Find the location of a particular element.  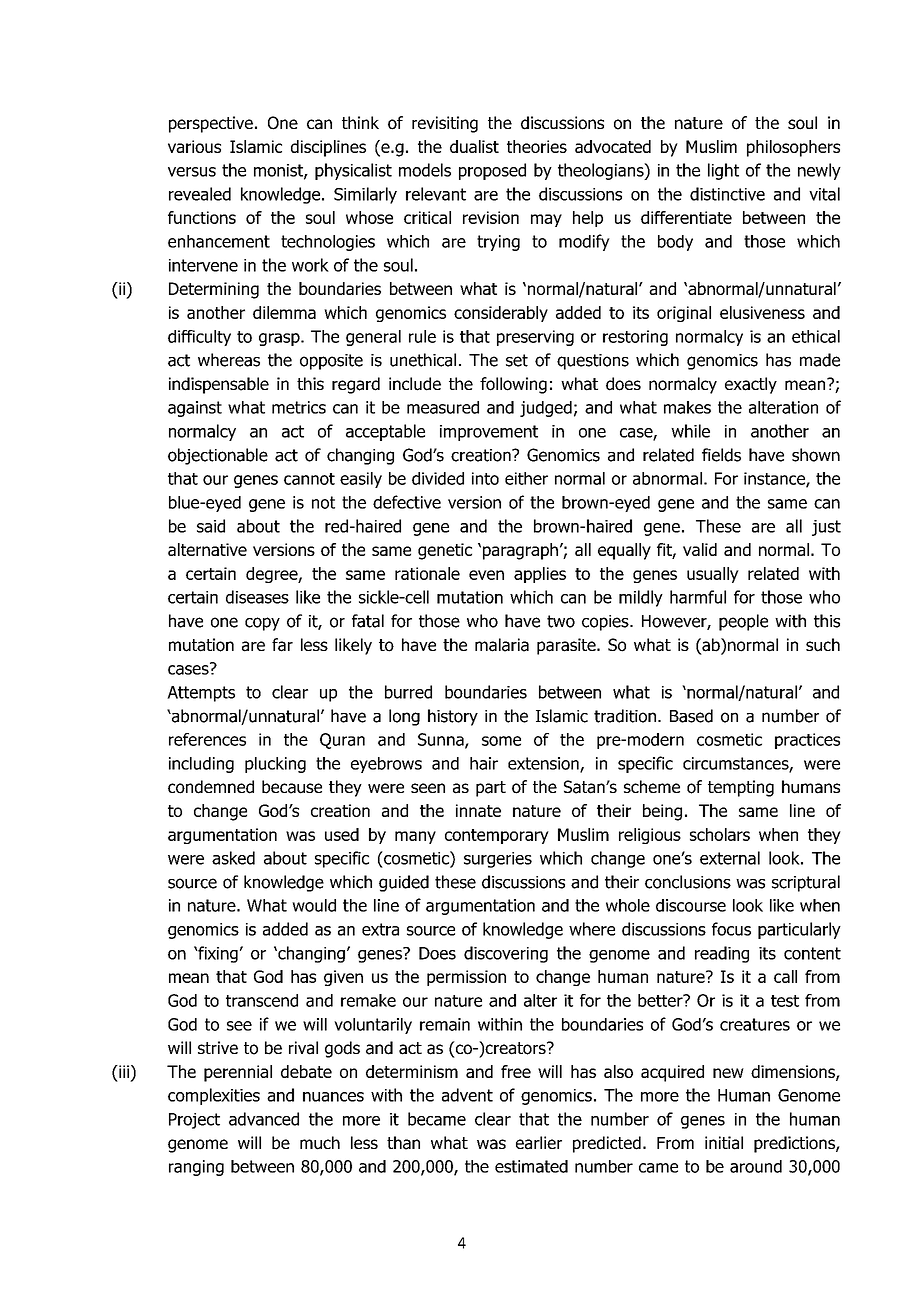

initial is located at coordinates (724, 1143).
